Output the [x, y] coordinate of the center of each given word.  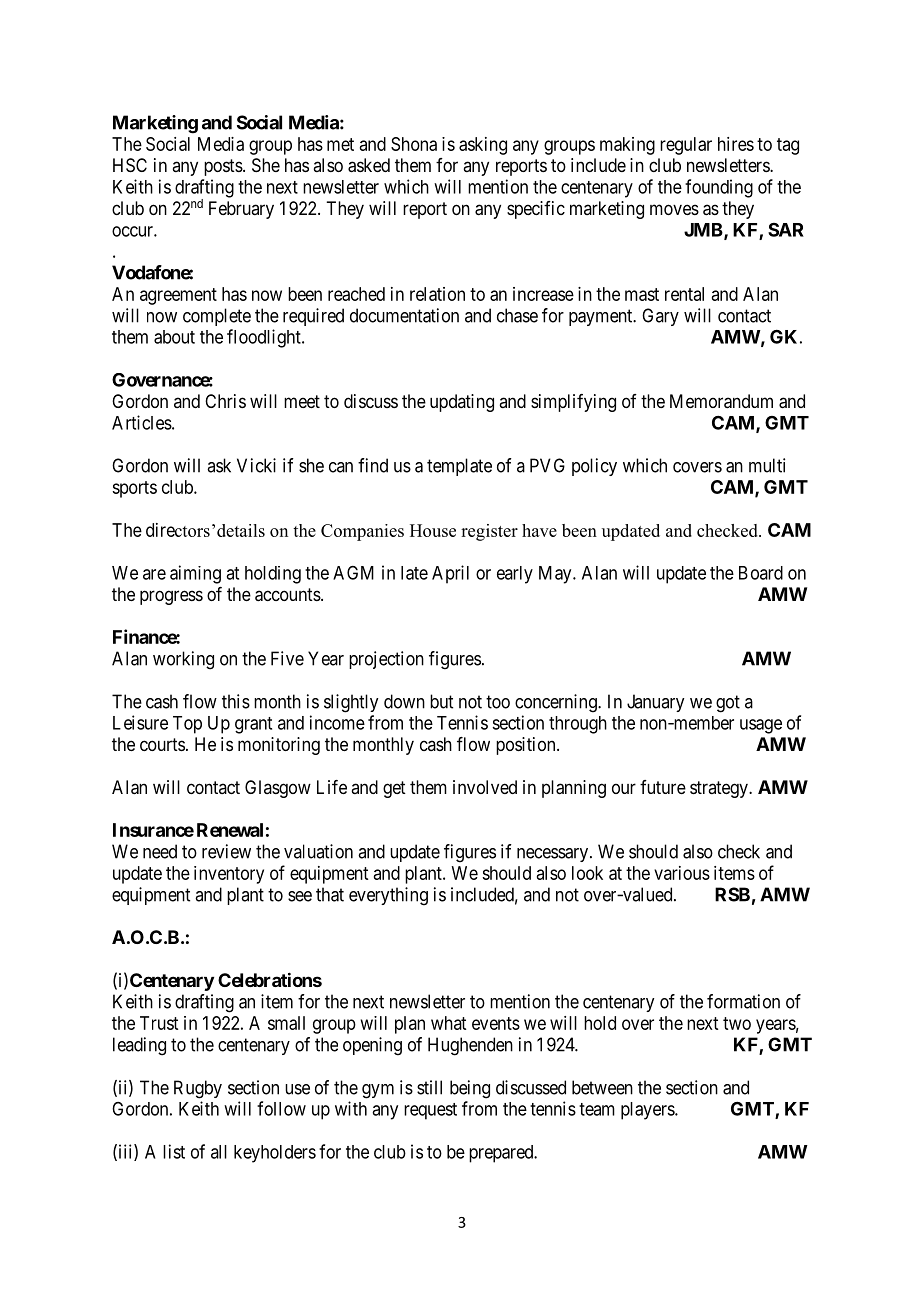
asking [483, 146]
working [183, 660]
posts [223, 167]
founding [719, 188]
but [441, 701]
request [430, 1111]
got [728, 704]
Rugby [198, 1089]
